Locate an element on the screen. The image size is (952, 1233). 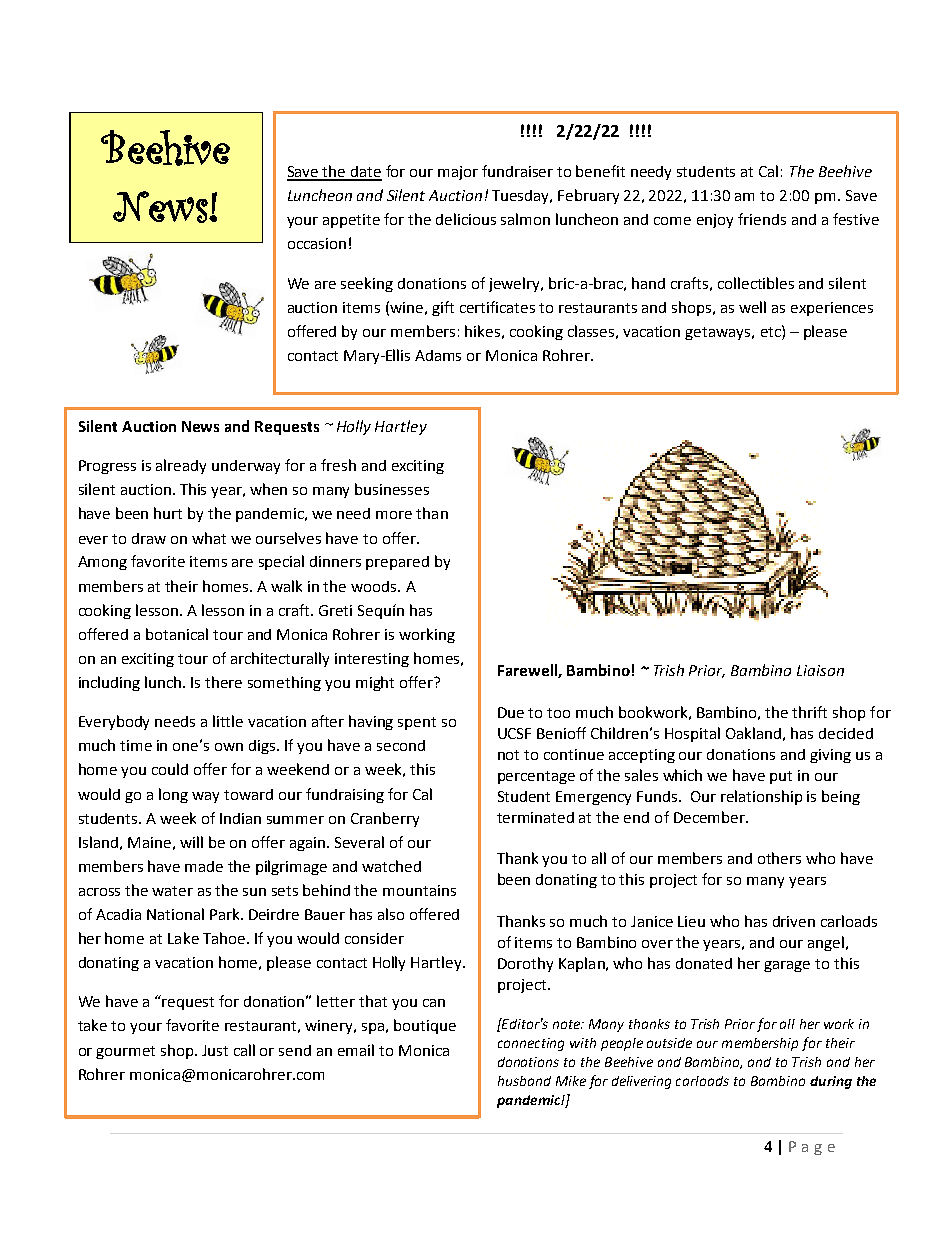
delicious is located at coordinates (466, 219).
